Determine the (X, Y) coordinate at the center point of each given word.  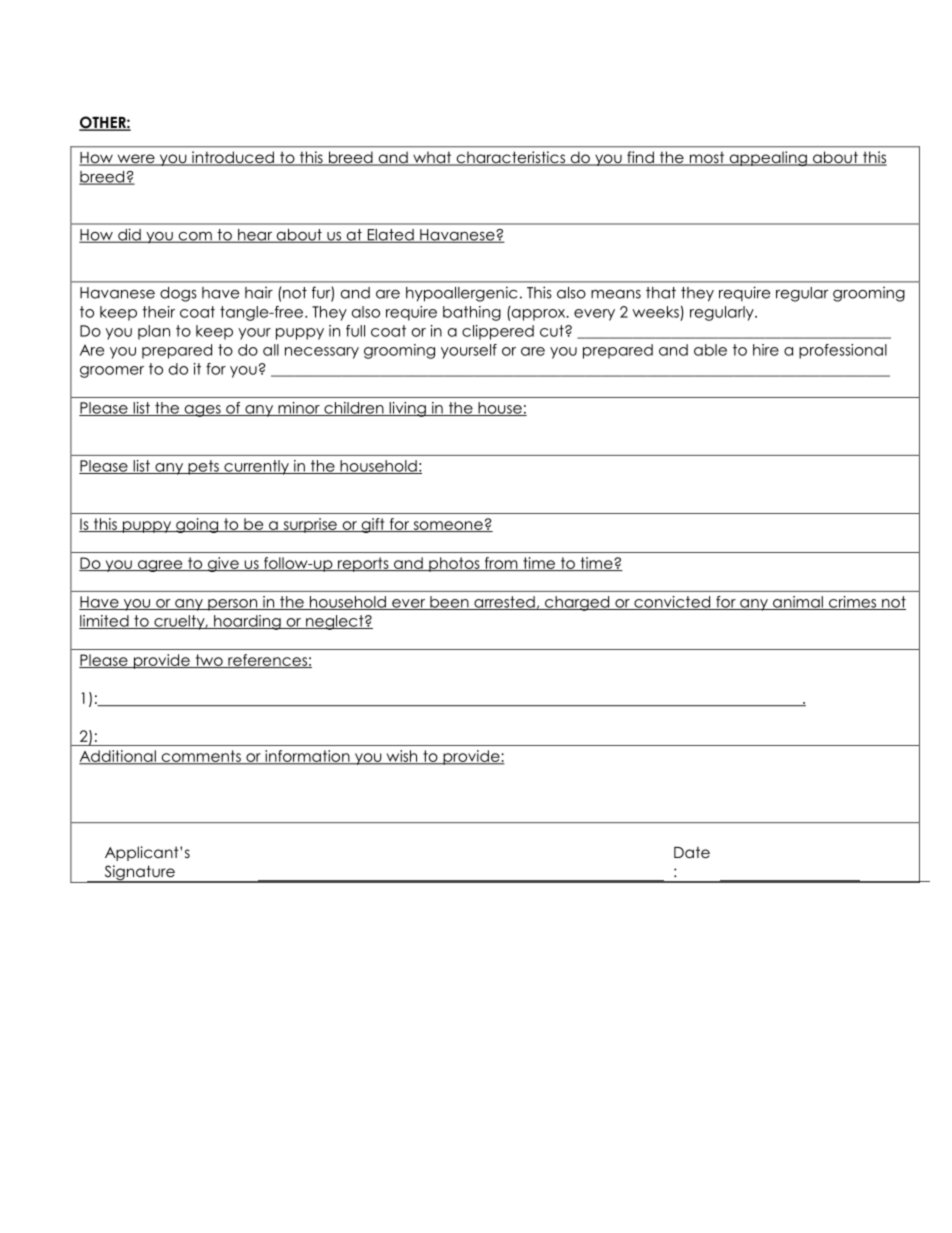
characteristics (510, 158)
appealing (768, 159)
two (209, 661)
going (197, 525)
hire (766, 350)
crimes (853, 603)
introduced (233, 158)
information (307, 757)
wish (402, 757)
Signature (139, 874)
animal (798, 603)
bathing (472, 313)
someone (448, 526)
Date (692, 852)
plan (154, 332)
